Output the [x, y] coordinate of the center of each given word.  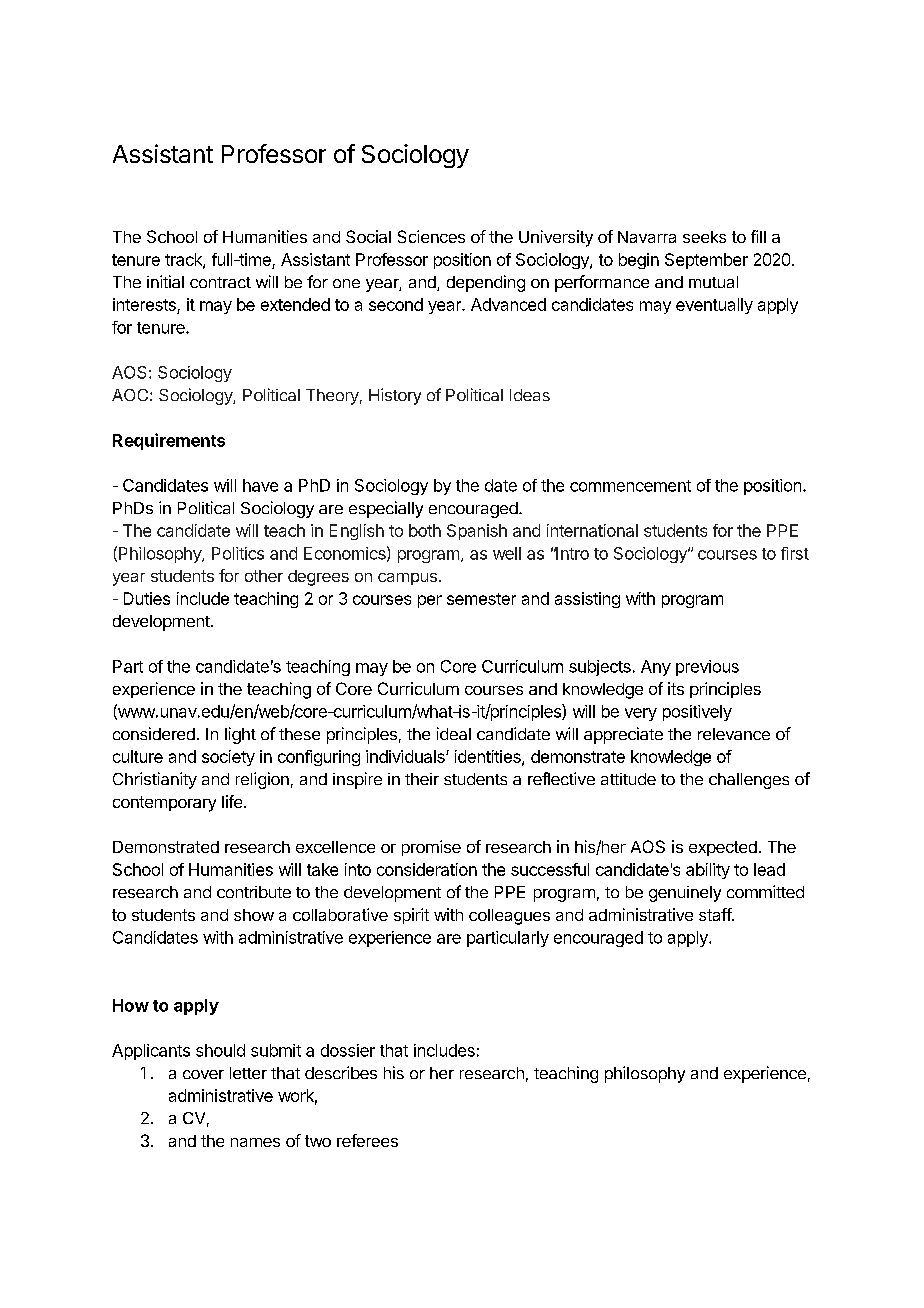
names [255, 1142]
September [706, 261]
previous [707, 668]
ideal [454, 733]
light [240, 735]
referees [367, 1140]
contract [220, 282]
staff [716, 914]
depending [486, 283]
